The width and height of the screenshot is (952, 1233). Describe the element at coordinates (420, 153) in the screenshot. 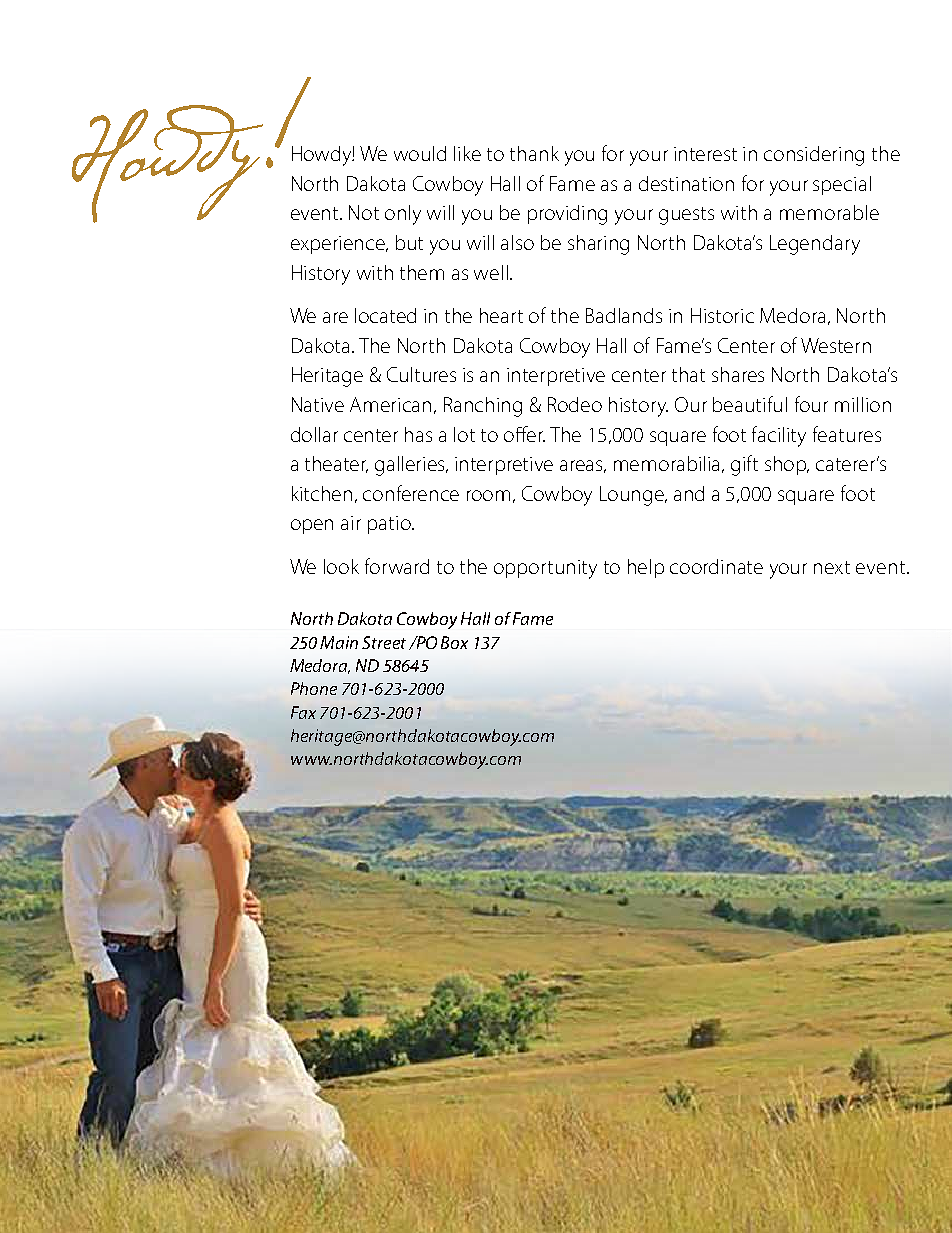

I see `would` at that location.
